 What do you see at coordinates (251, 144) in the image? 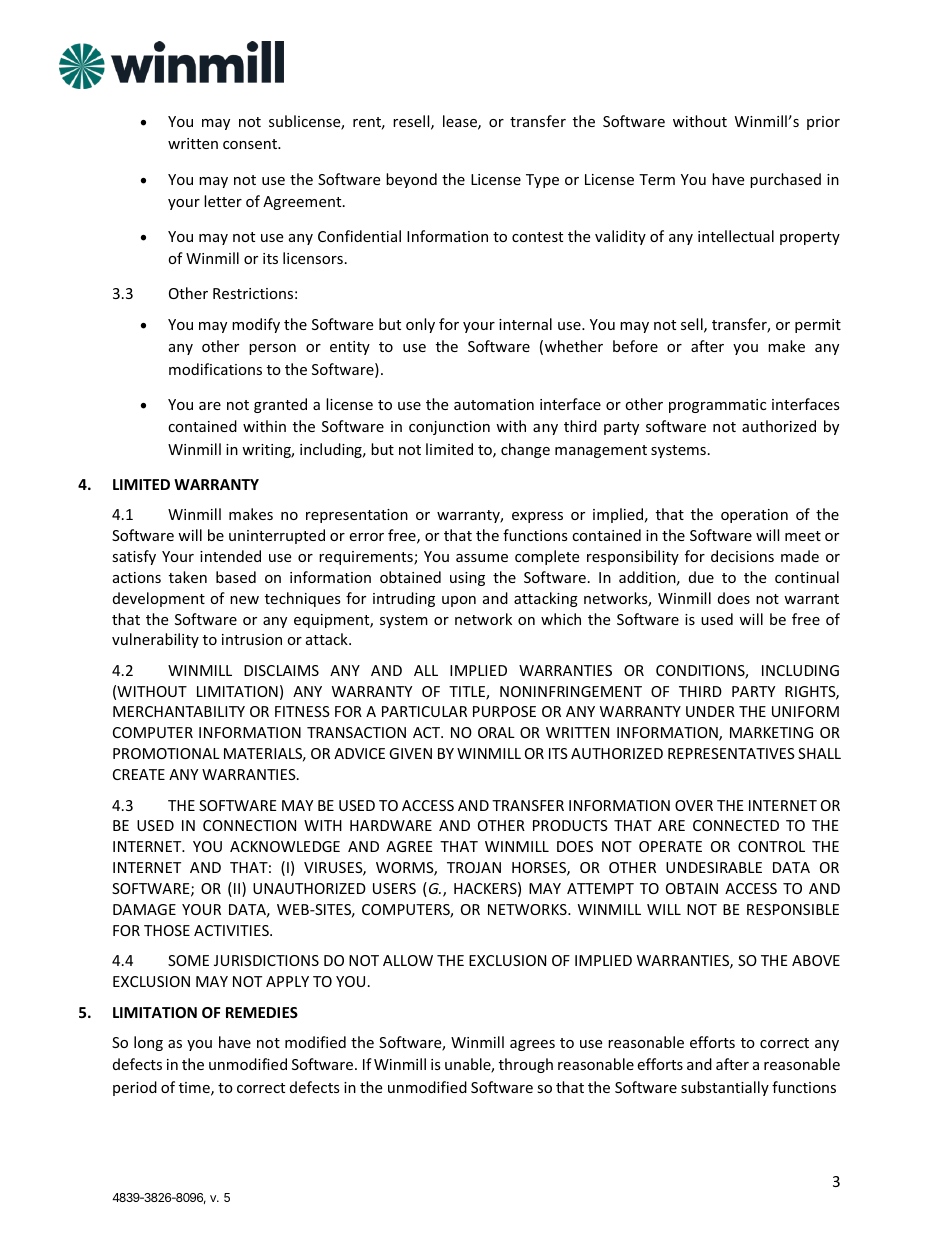
I see `consent` at bounding box center [251, 144].
